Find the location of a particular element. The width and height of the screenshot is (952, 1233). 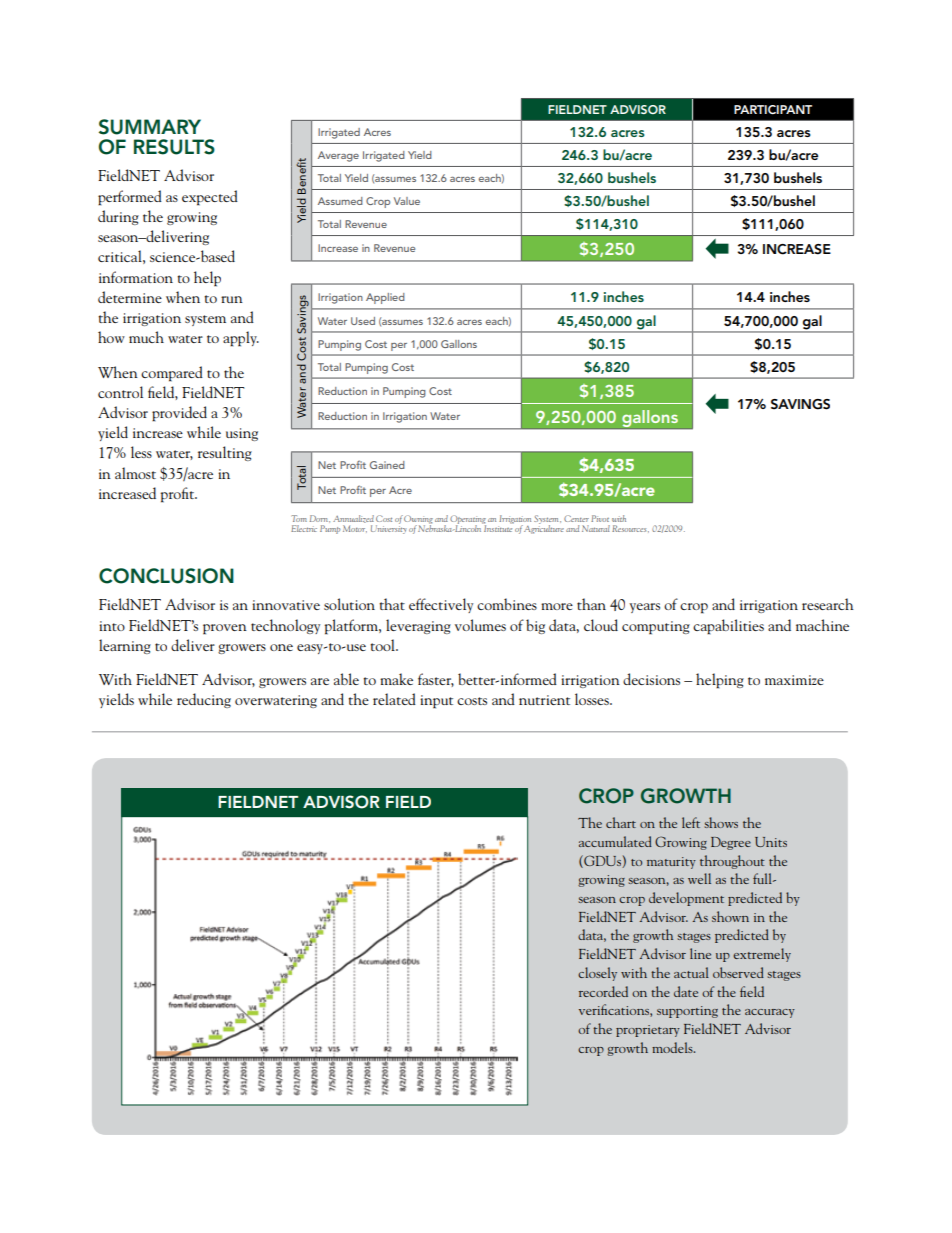

closely is located at coordinates (597, 974).
